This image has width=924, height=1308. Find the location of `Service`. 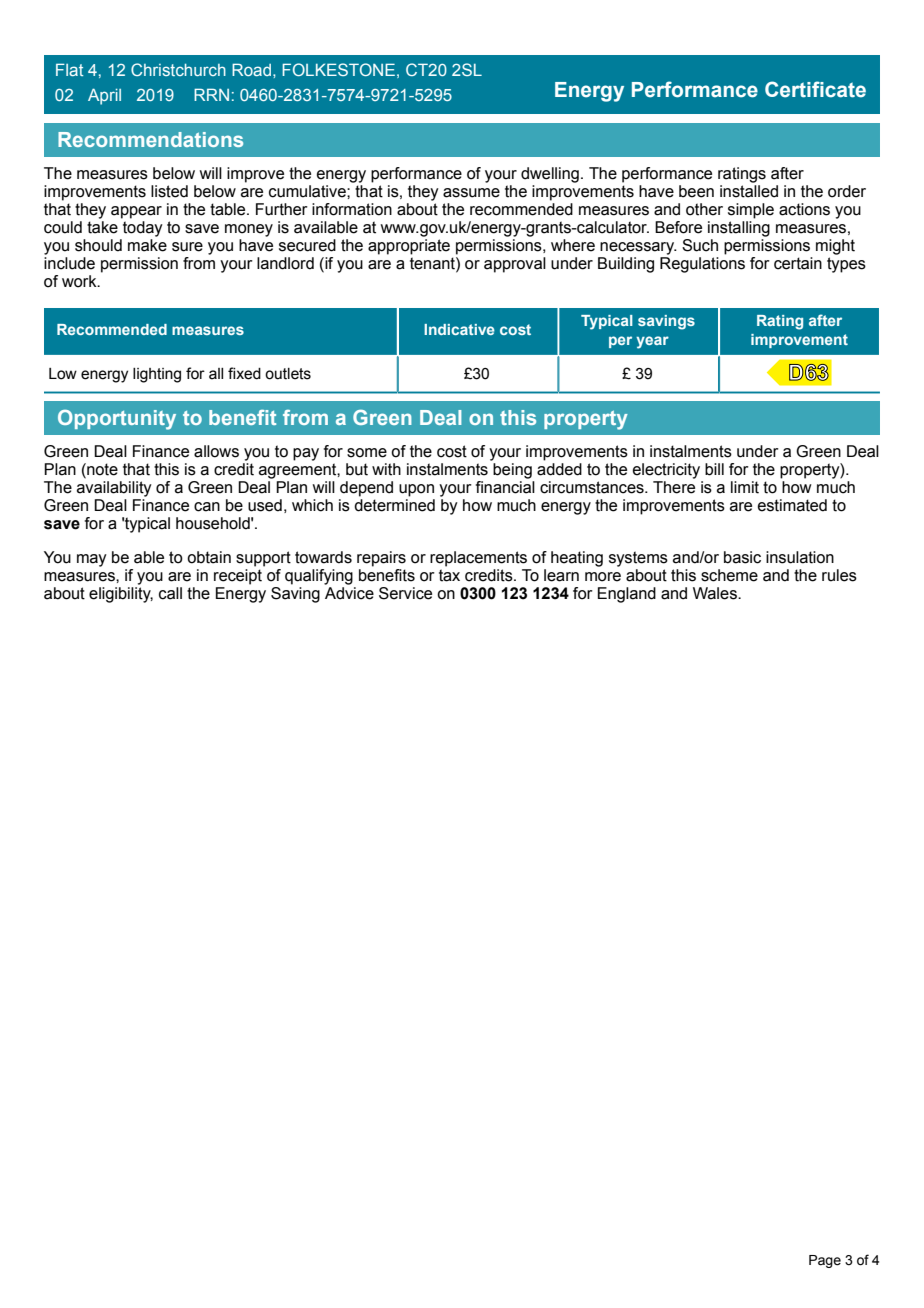

Service is located at coordinates (405, 593).
